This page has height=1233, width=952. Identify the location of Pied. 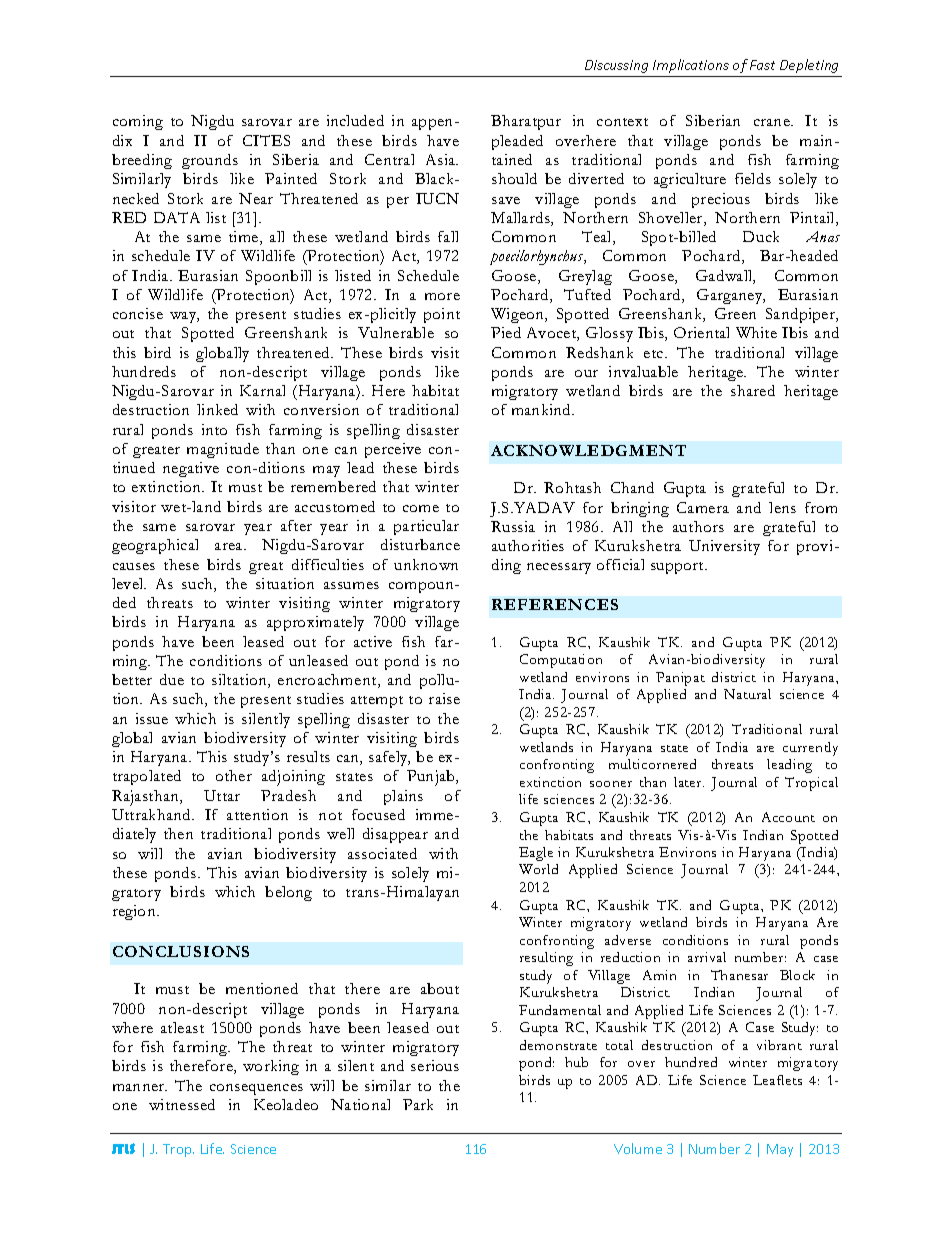
(506, 332).
